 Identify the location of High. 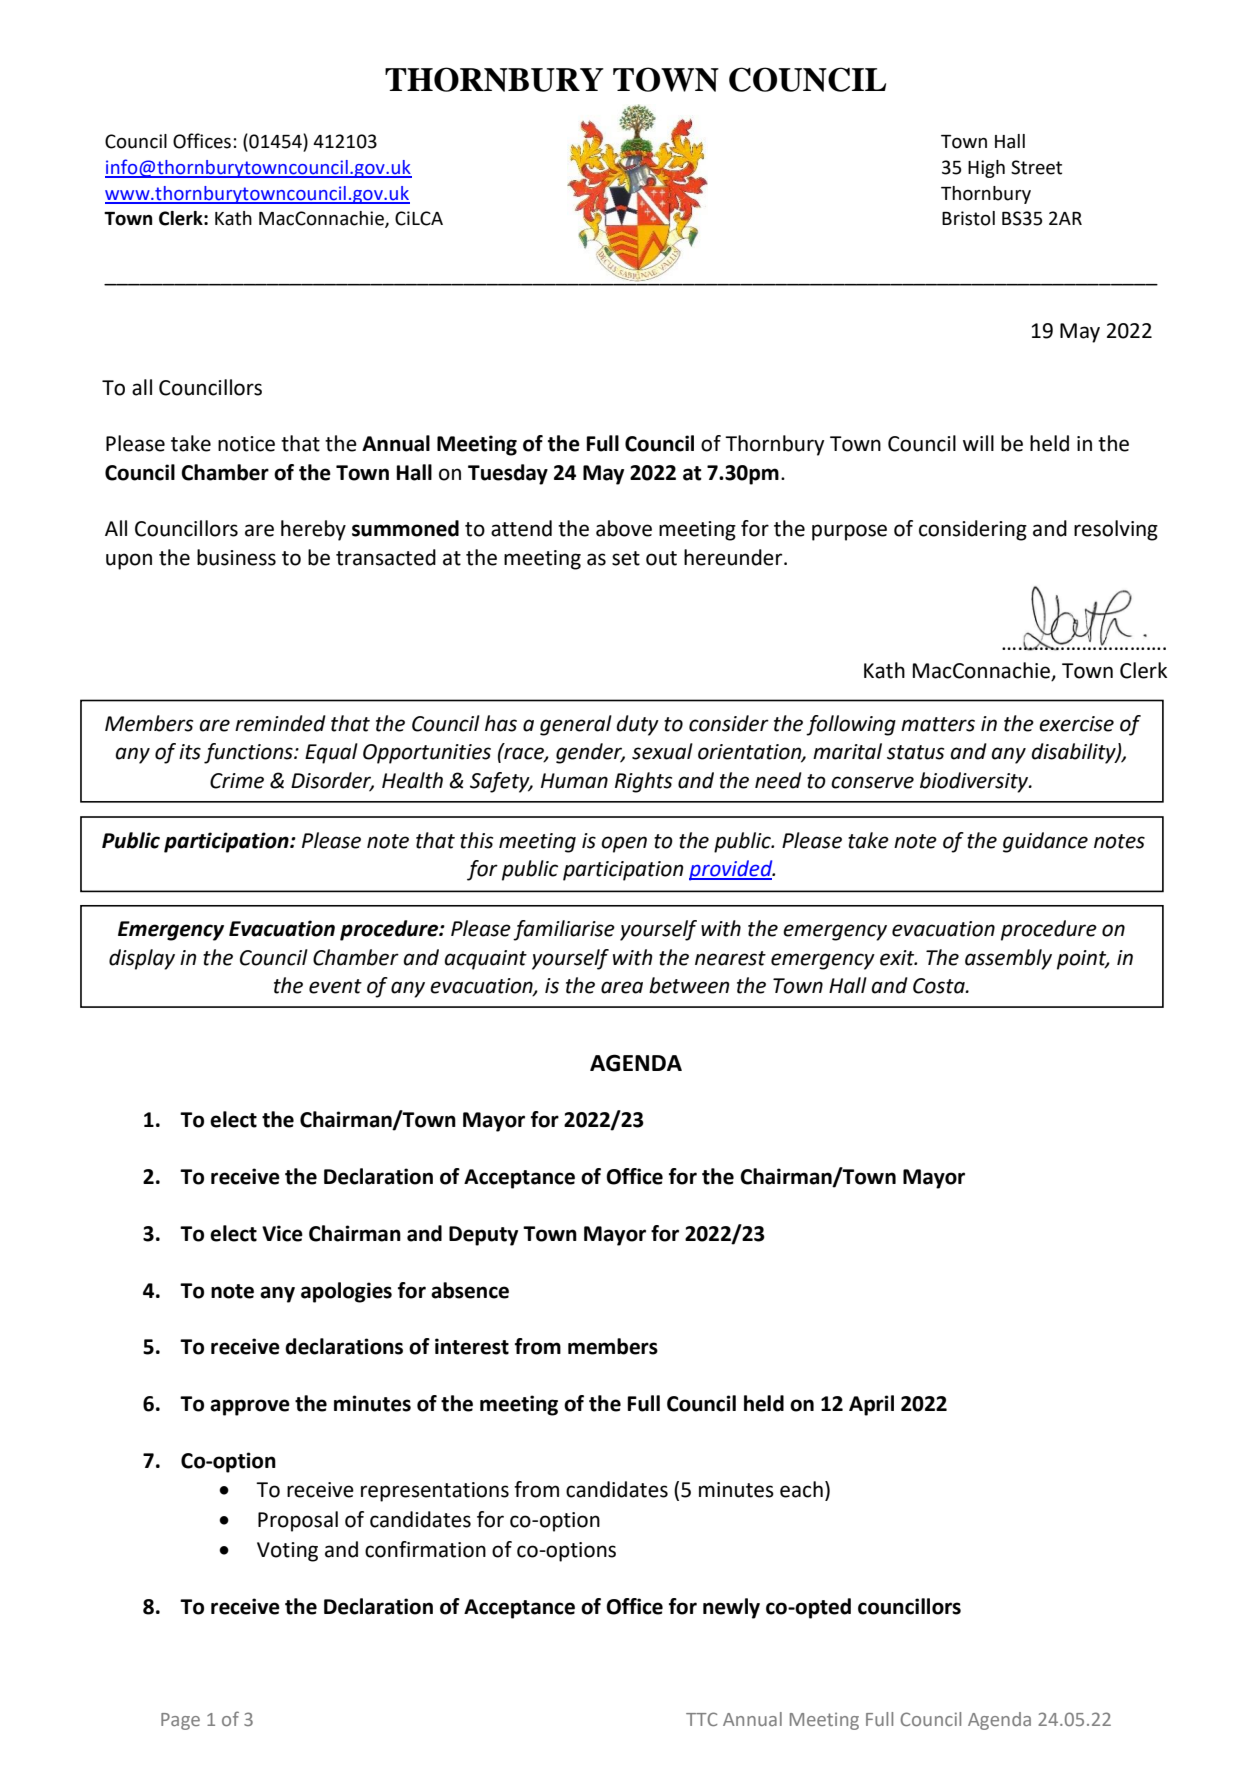
(986, 169).
